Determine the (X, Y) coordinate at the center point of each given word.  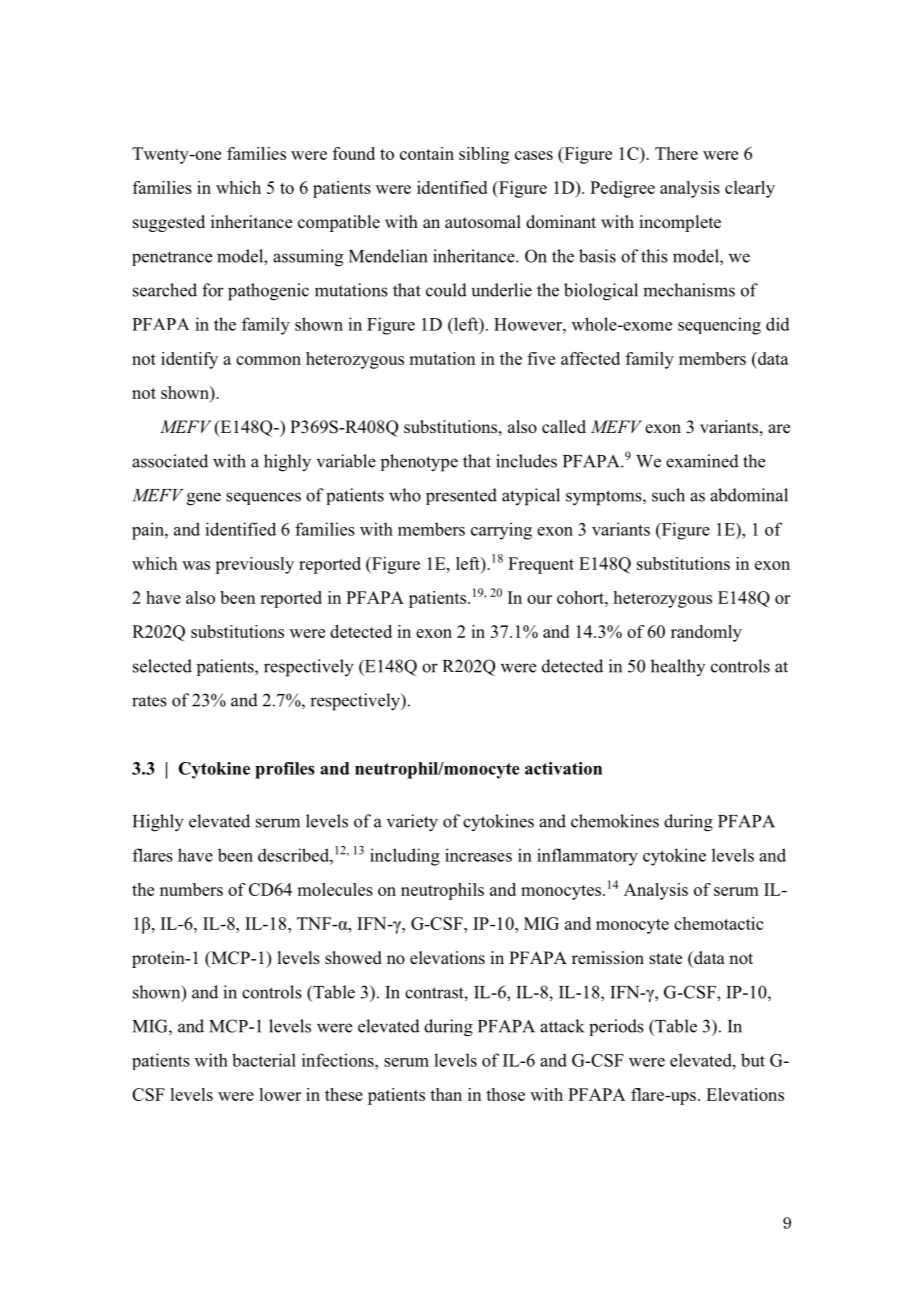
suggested (169, 223)
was (196, 565)
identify (189, 360)
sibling (484, 155)
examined (702, 461)
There (676, 153)
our (539, 599)
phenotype (419, 463)
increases (478, 855)
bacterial (264, 1060)
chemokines (615, 821)
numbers (191, 889)
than (446, 1094)
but (753, 1060)
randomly (706, 633)
